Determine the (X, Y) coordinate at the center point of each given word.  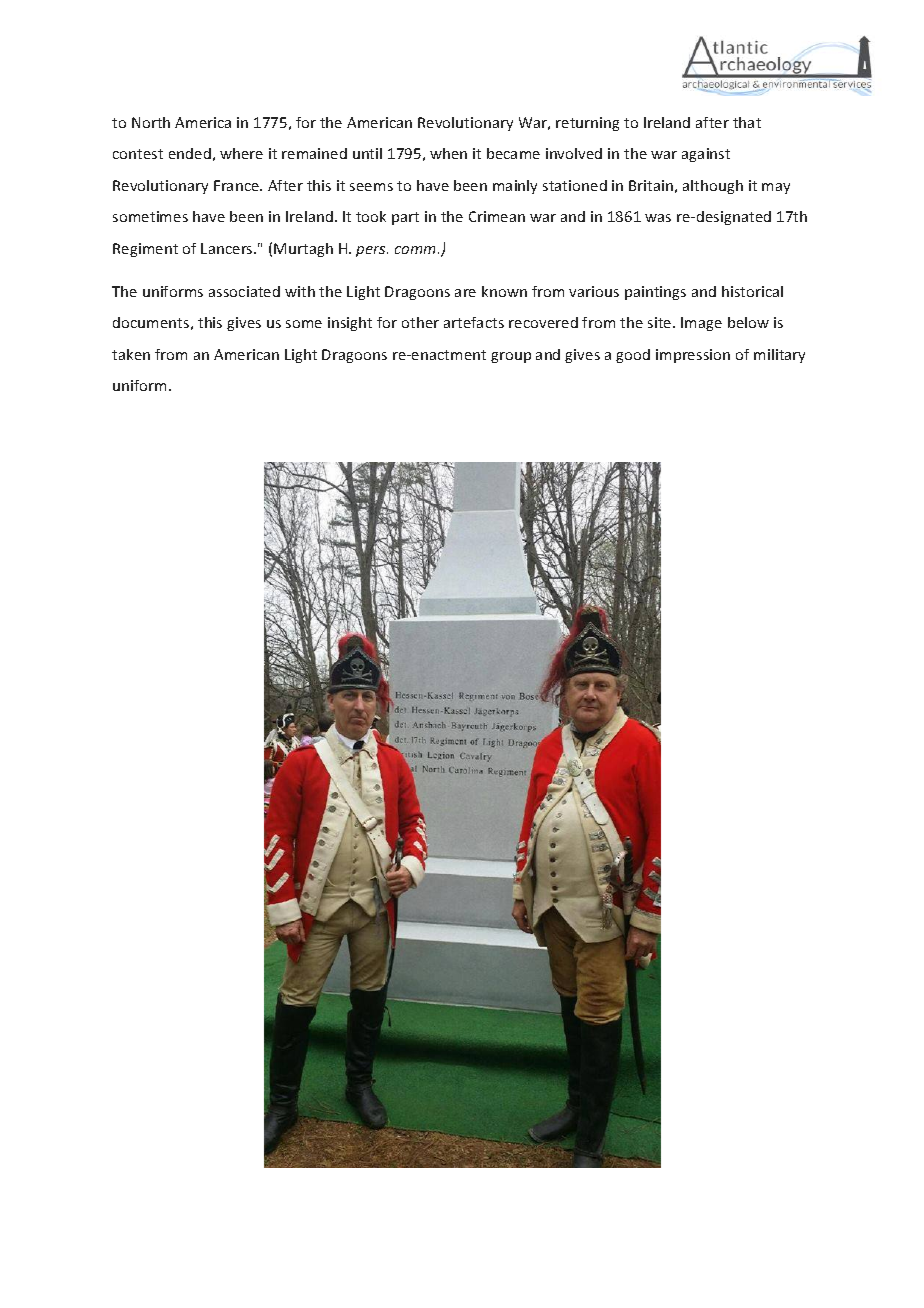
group (511, 357)
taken (131, 354)
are (465, 293)
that (747, 122)
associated (244, 291)
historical (752, 291)
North (151, 122)
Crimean (497, 216)
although (713, 187)
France (237, 185)
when (448, 153)
